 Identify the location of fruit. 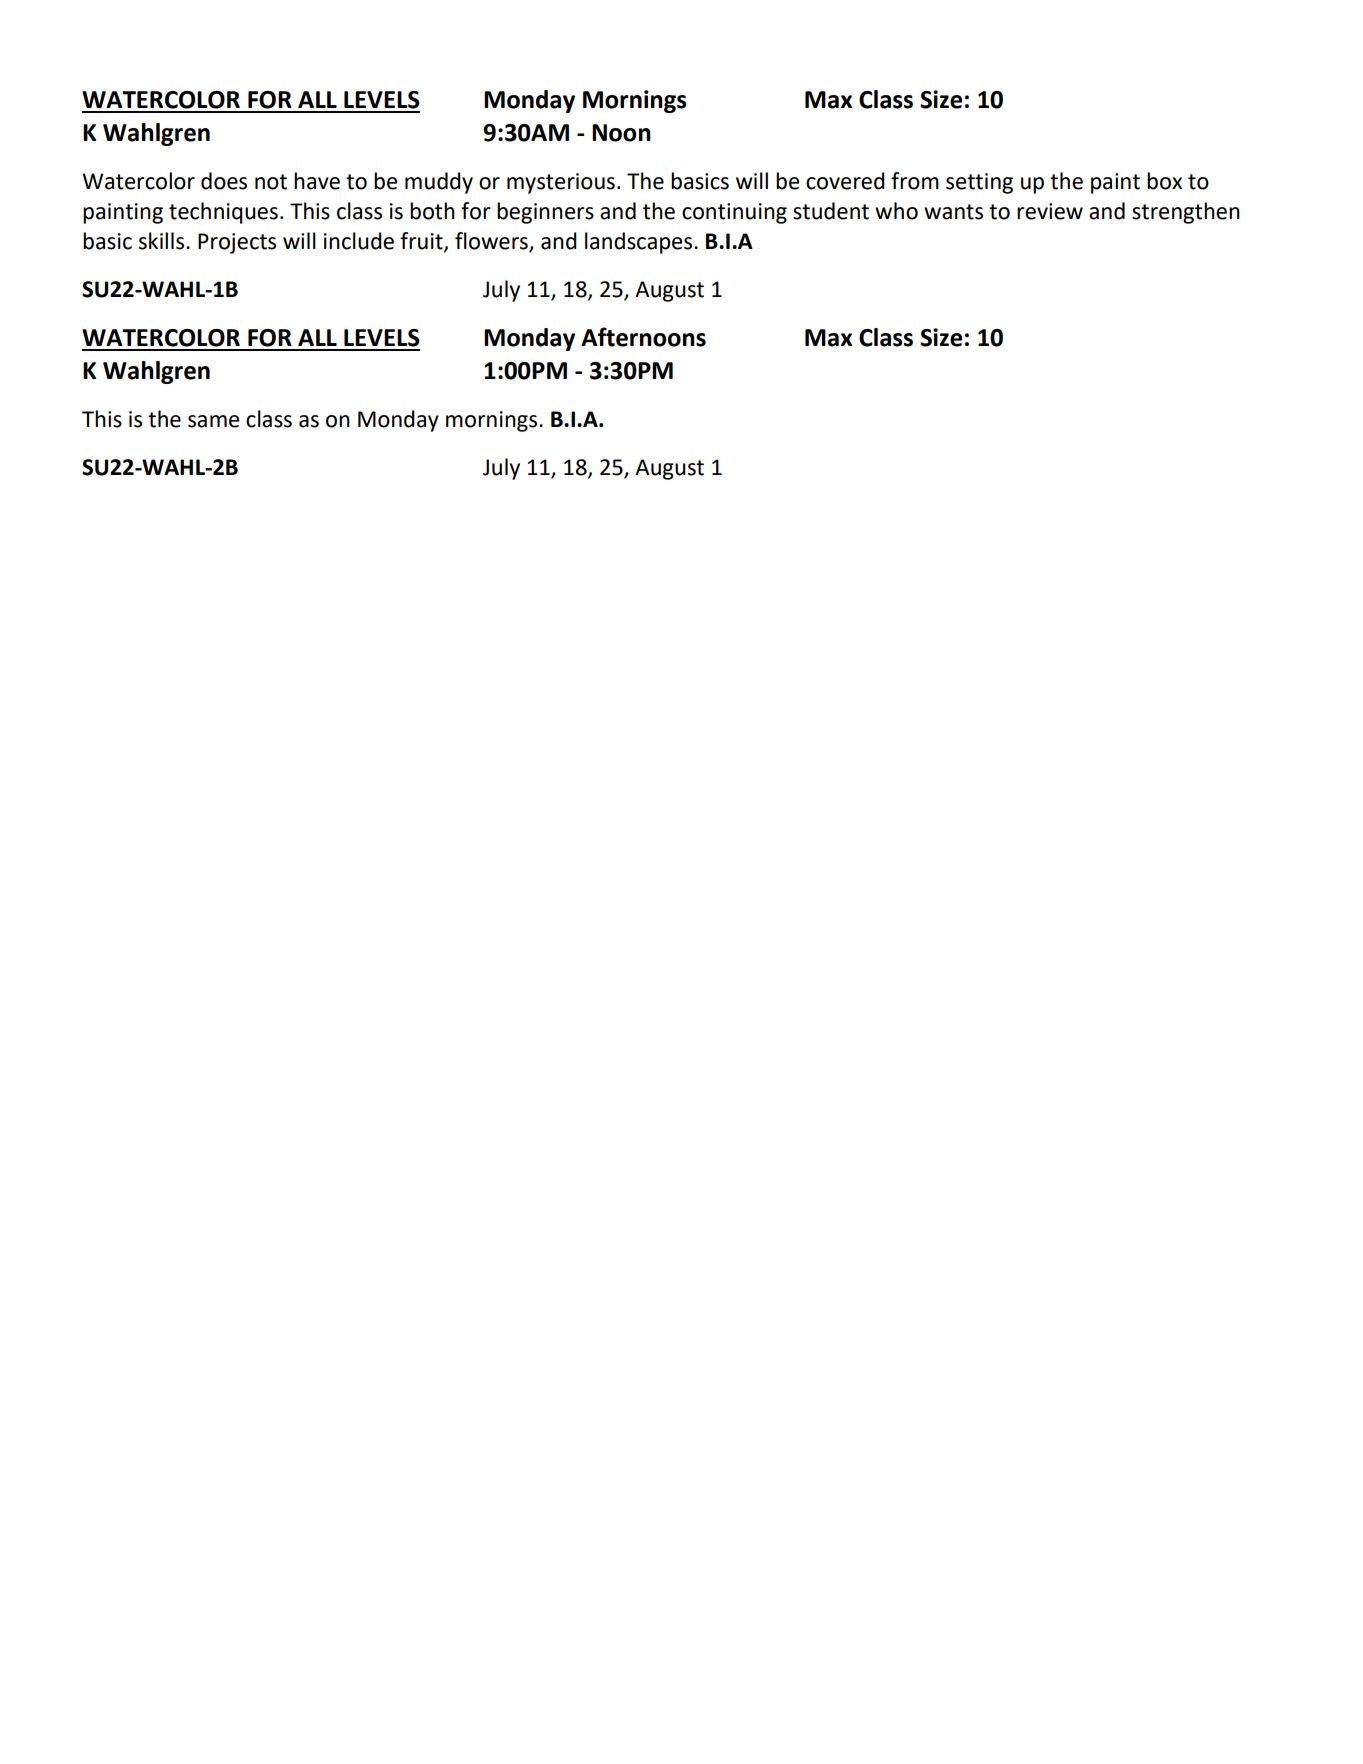
(422, 241).
